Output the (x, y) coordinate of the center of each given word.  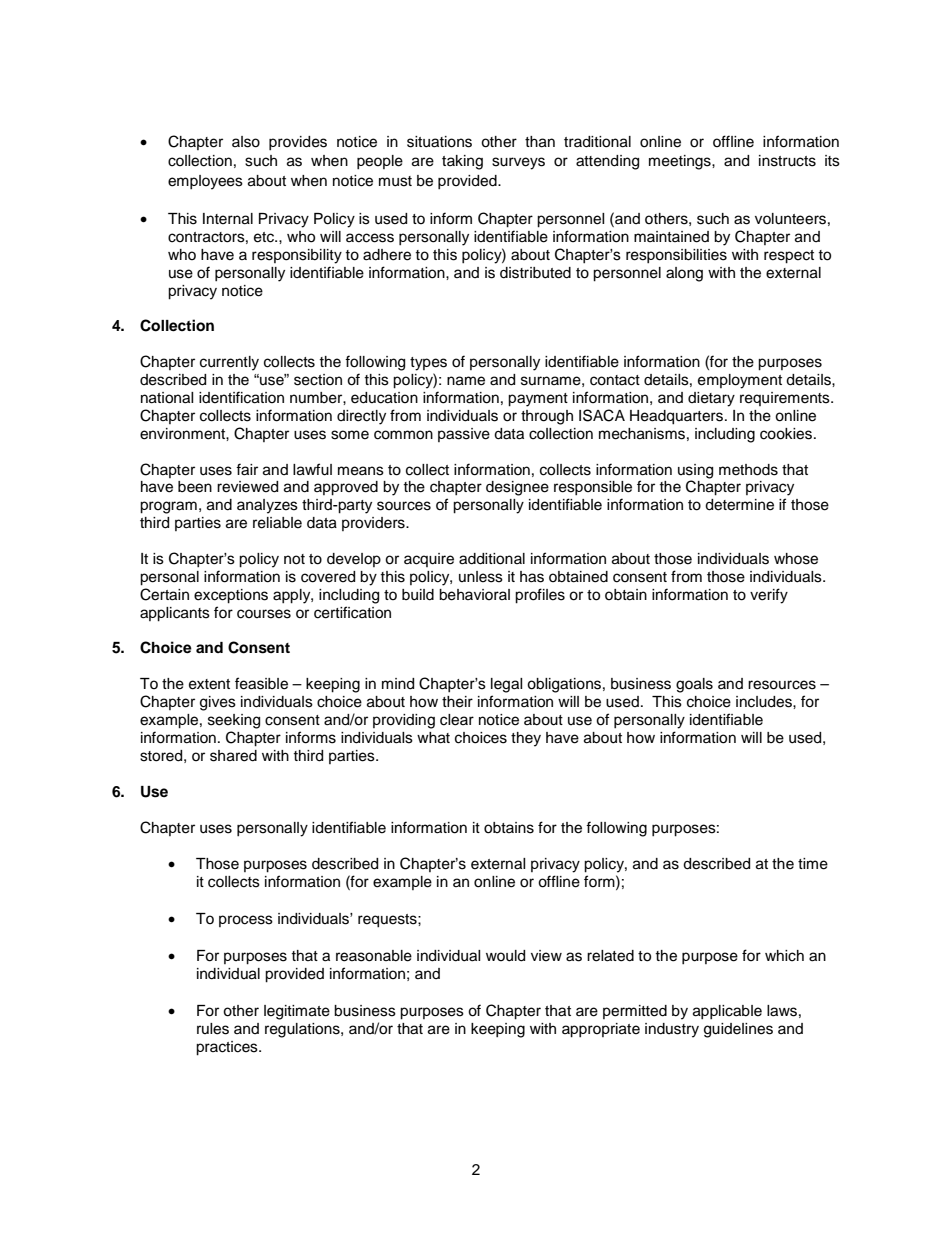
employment (740, 381)
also (246, 142)
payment (538, 400)
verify (769, 596)
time (813, 864)
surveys (518, 163)
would (505, 956)
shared (233, 756)
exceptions (231, 596)
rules (213, 1029)
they (526, 739)
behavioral (474, 595)
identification (241, 397)
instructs (787, 161)
